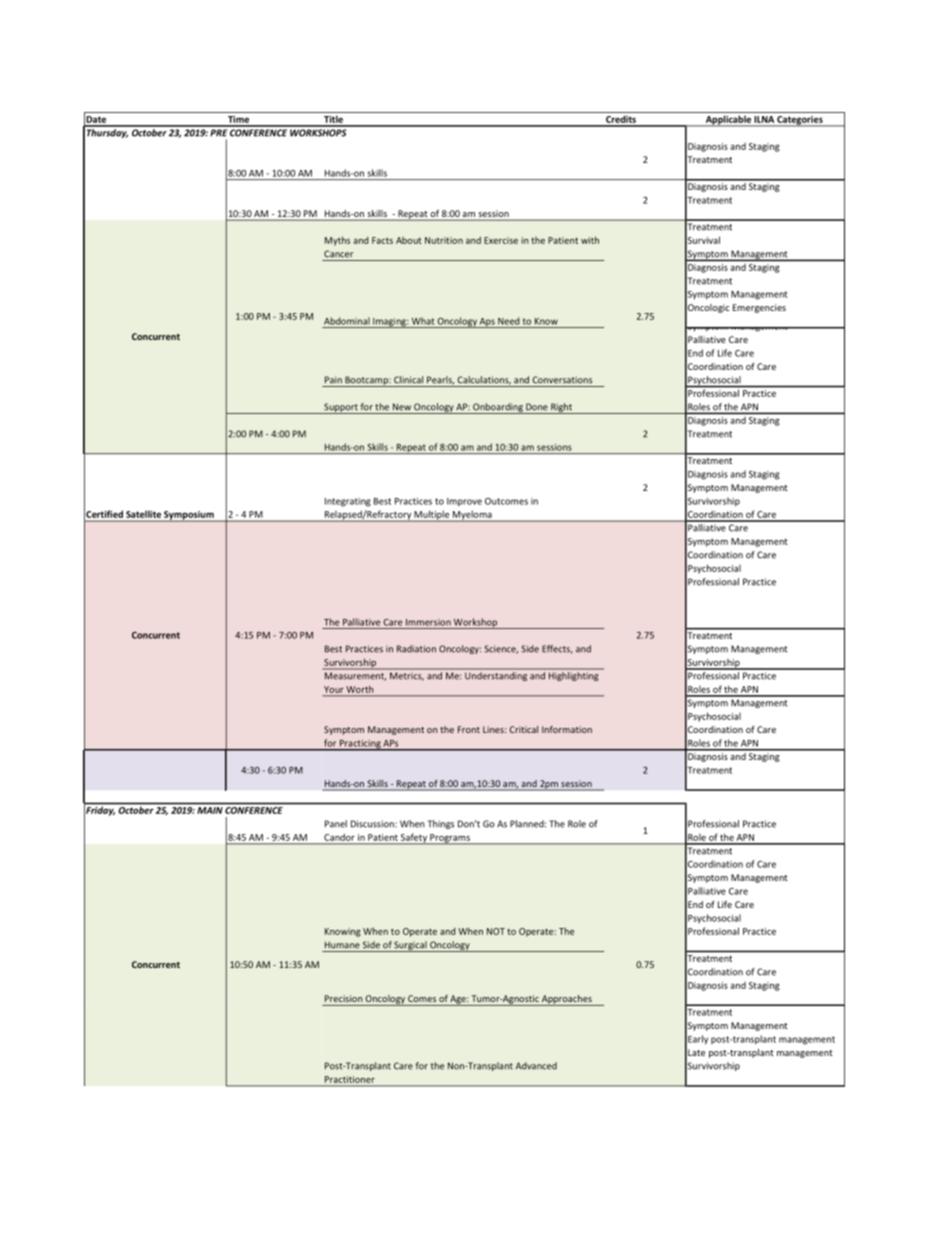  Describe the element at coordinates (573, 676) in the screenshot. I see `Highlighting` at that location.
